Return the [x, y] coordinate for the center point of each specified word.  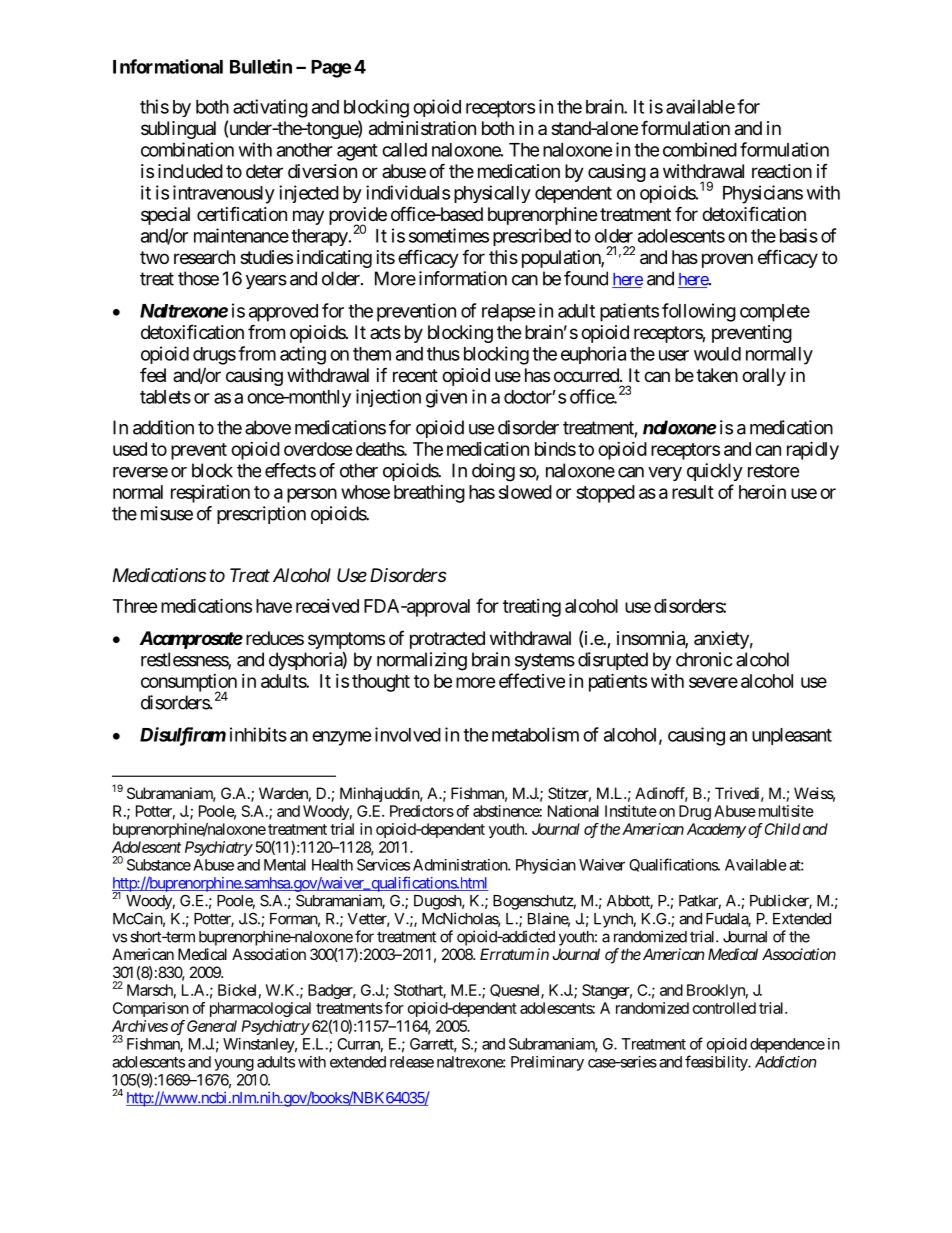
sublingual [178, 130]
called [404, 150]
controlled [724, 1008]
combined [700, 149]
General [212, 1026]
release [412, 1062]
